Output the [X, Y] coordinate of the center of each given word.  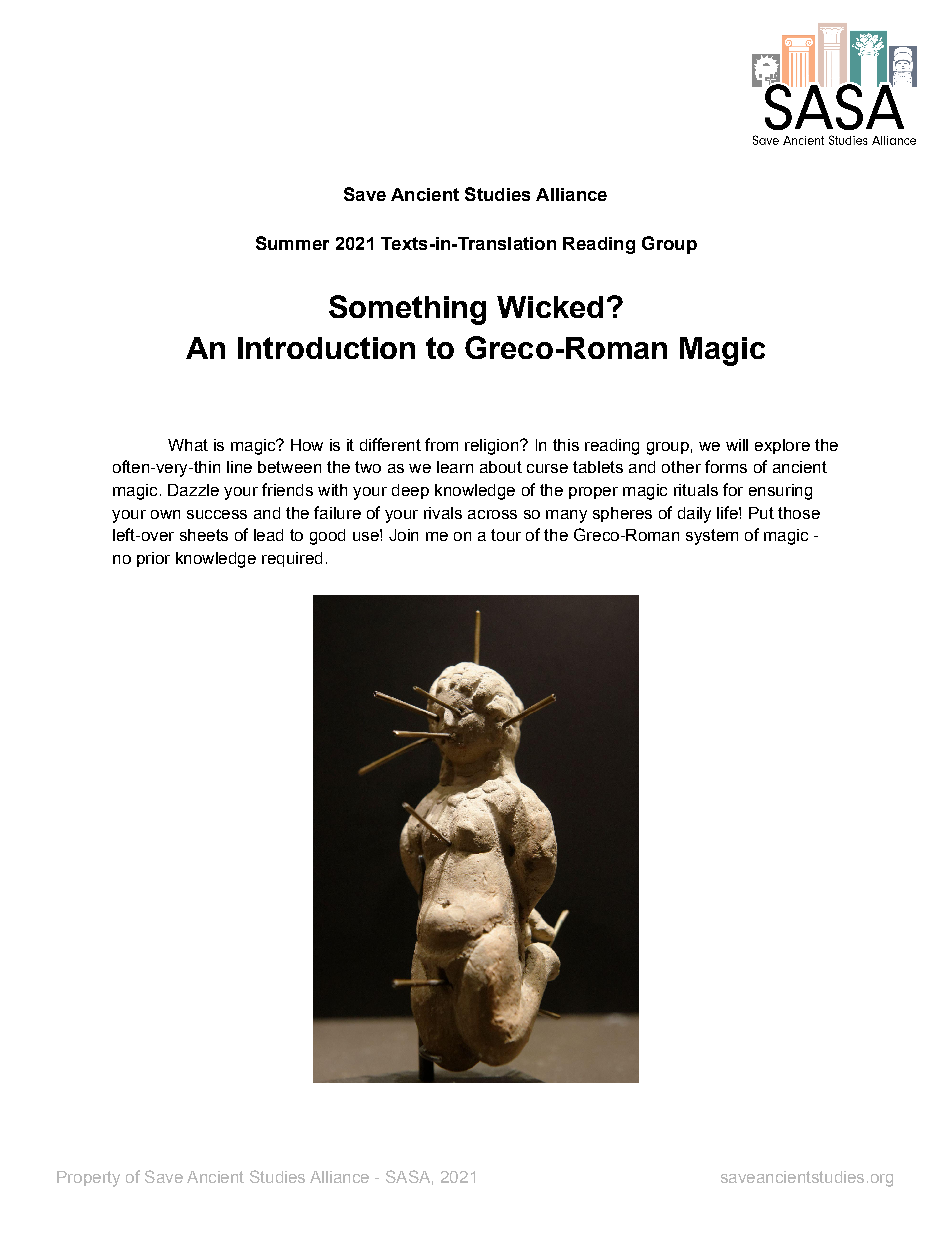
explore [782, 446]
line [239, 467]
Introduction [326, 348]
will [737, 445]
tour [506, 535]
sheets [204, 535]
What [188, 445]
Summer [292, 243]
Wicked [550, 307]
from [441, 444]
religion [493, 447]
